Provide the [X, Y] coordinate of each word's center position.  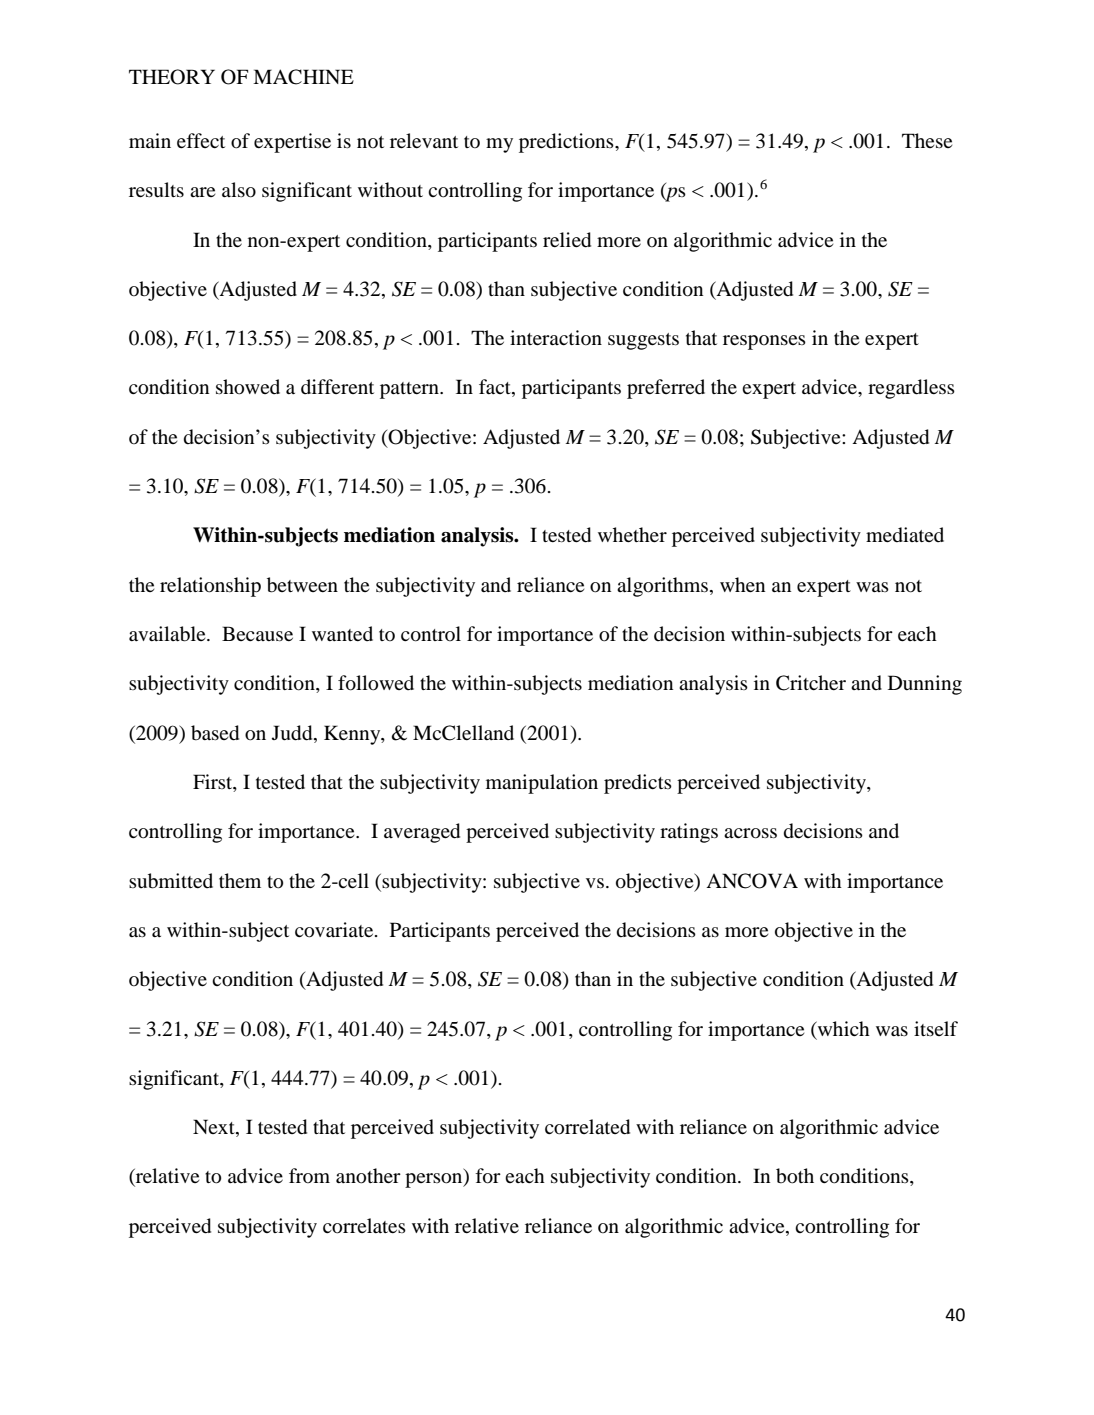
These [927, 140]
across [750, 833]
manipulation [542, 784]
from [309, 1175]
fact [496, 388]
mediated [905, 535]
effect [201, 140]
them [240, 880]
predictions [567, 143]
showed [248, 387]
